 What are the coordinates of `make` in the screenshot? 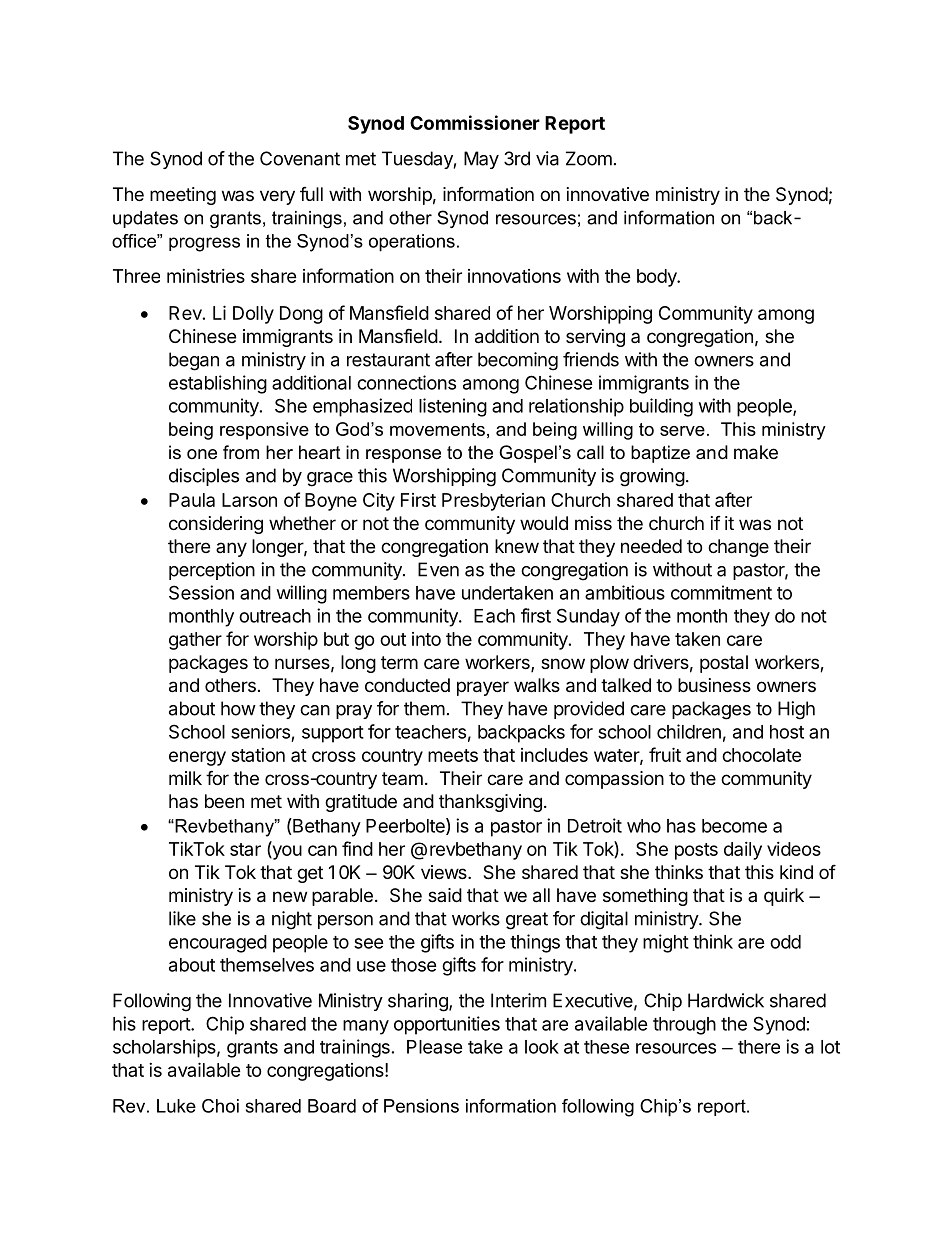 It's located at (756, 452).
